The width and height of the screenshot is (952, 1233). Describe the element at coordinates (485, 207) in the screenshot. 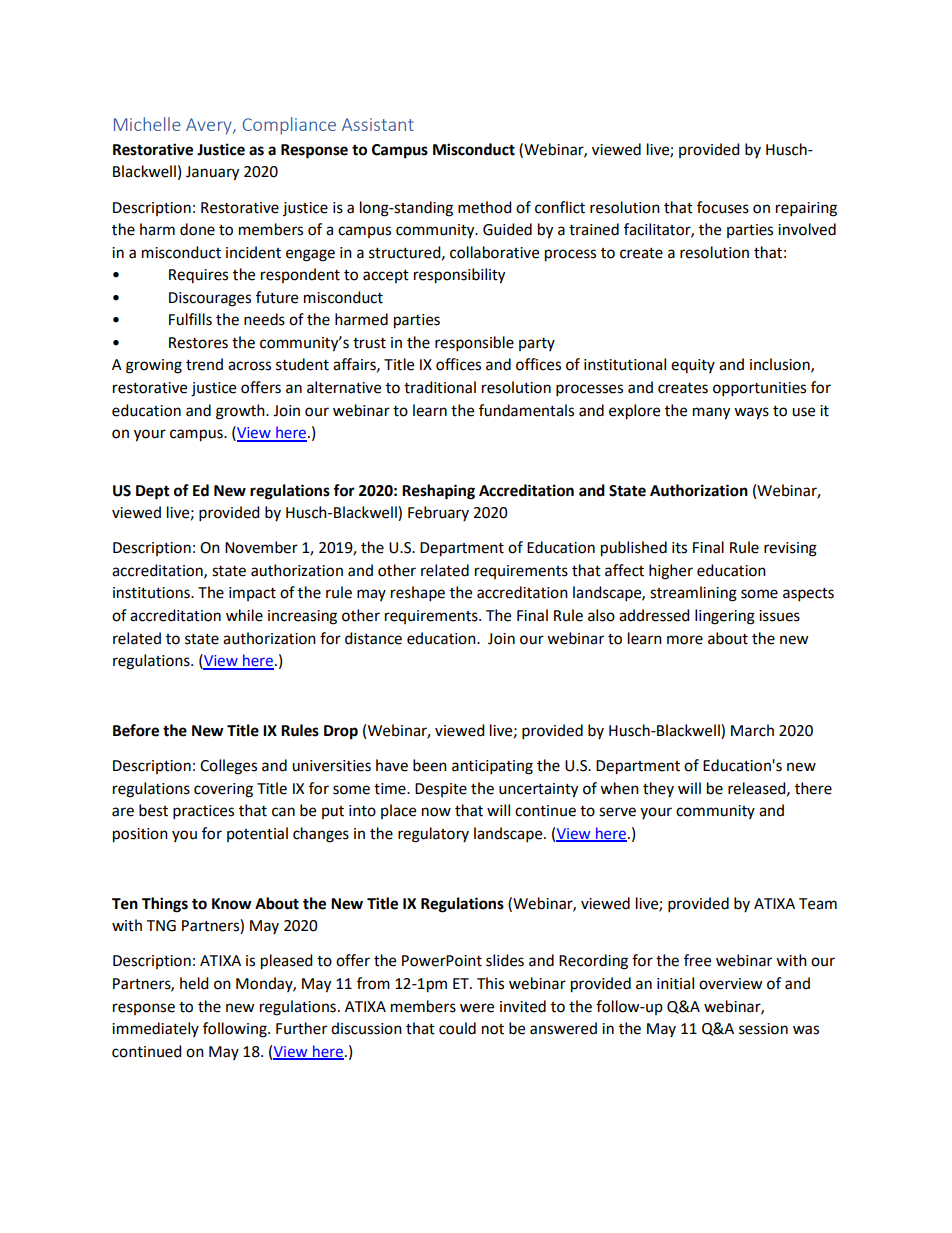

I see `method` at that location.
